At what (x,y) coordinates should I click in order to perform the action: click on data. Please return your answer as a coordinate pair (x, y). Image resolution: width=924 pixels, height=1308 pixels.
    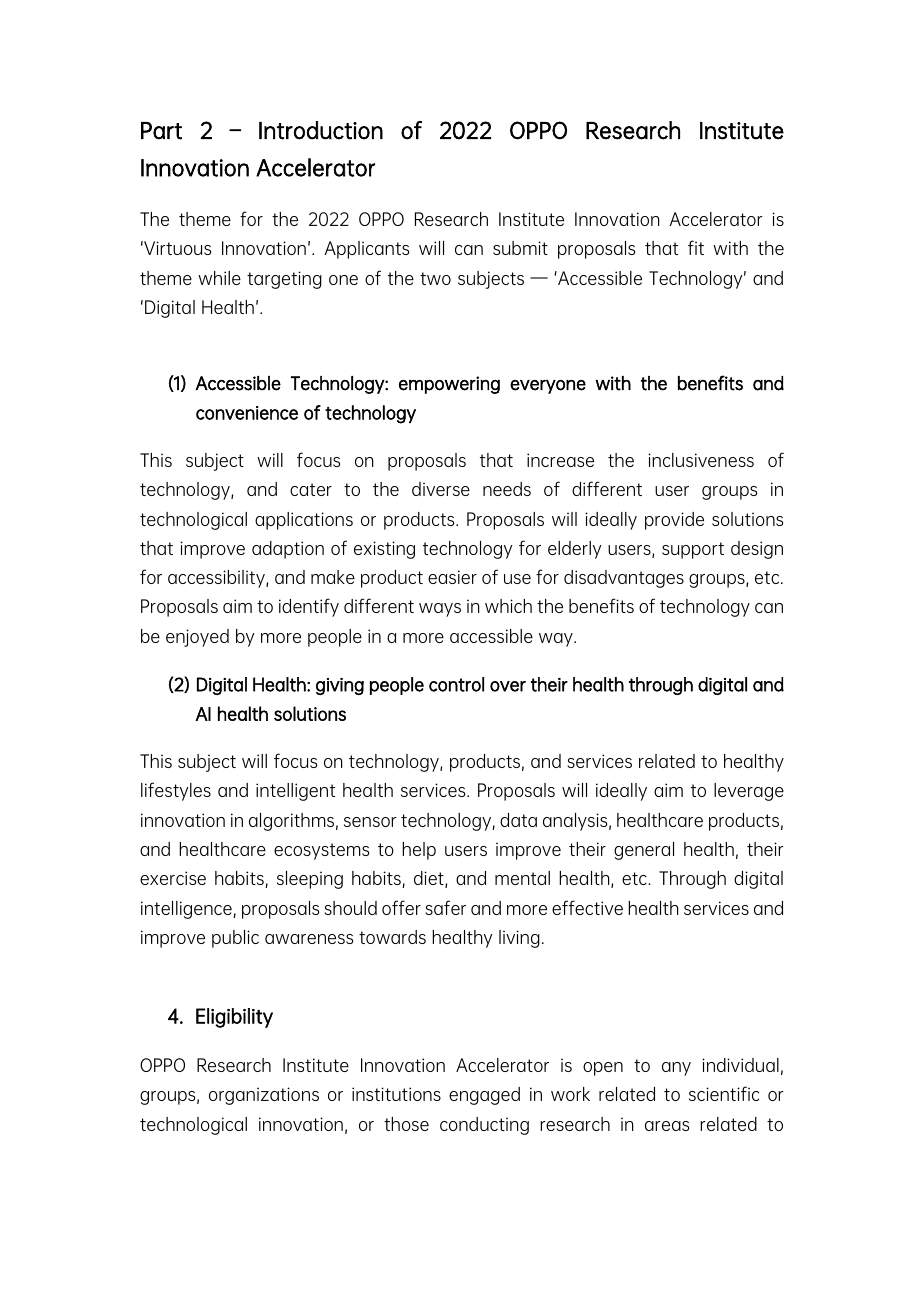
    Looking at the image, I should click on (518, 820).
